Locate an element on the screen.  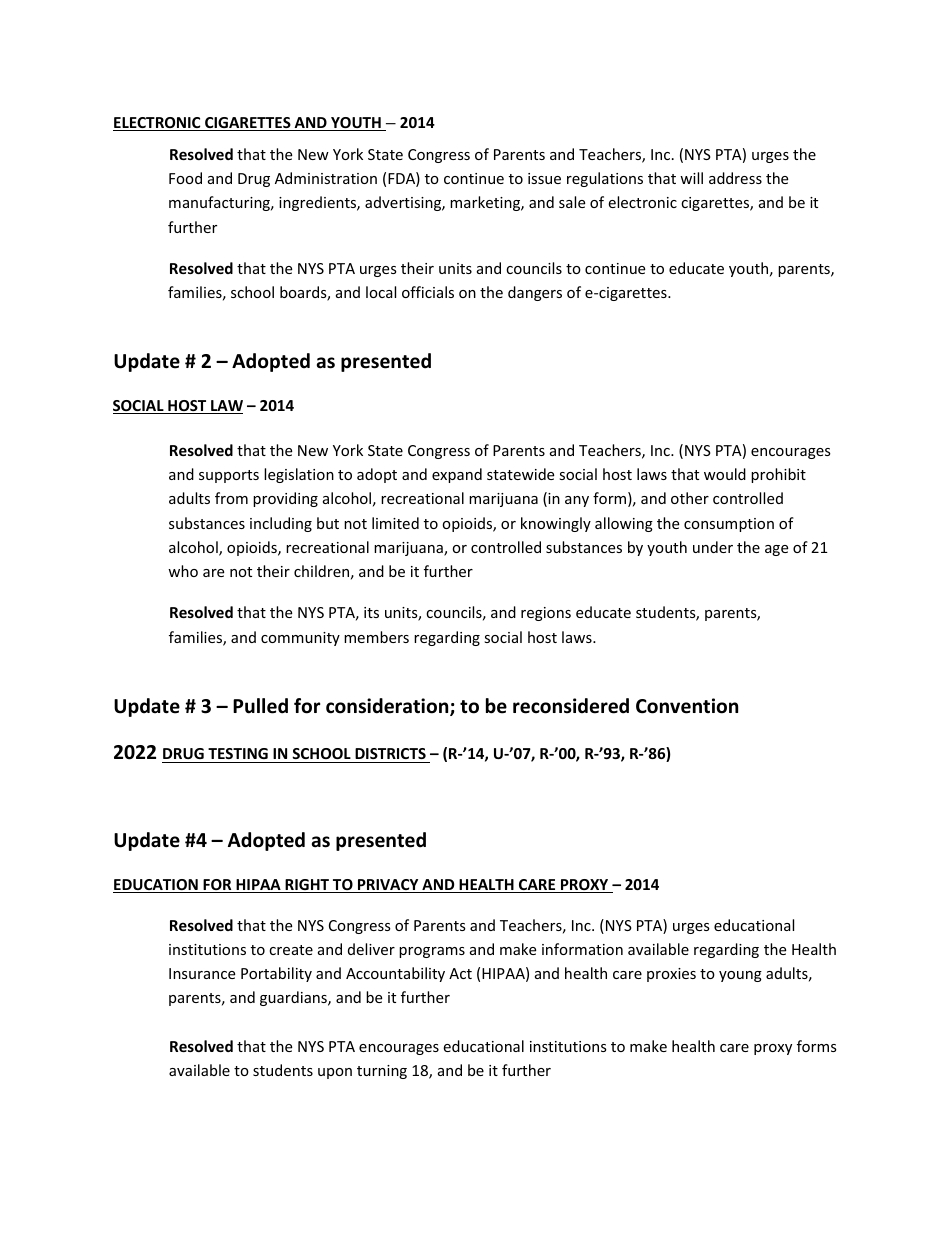
regions is located at coordinates (546, 614).
